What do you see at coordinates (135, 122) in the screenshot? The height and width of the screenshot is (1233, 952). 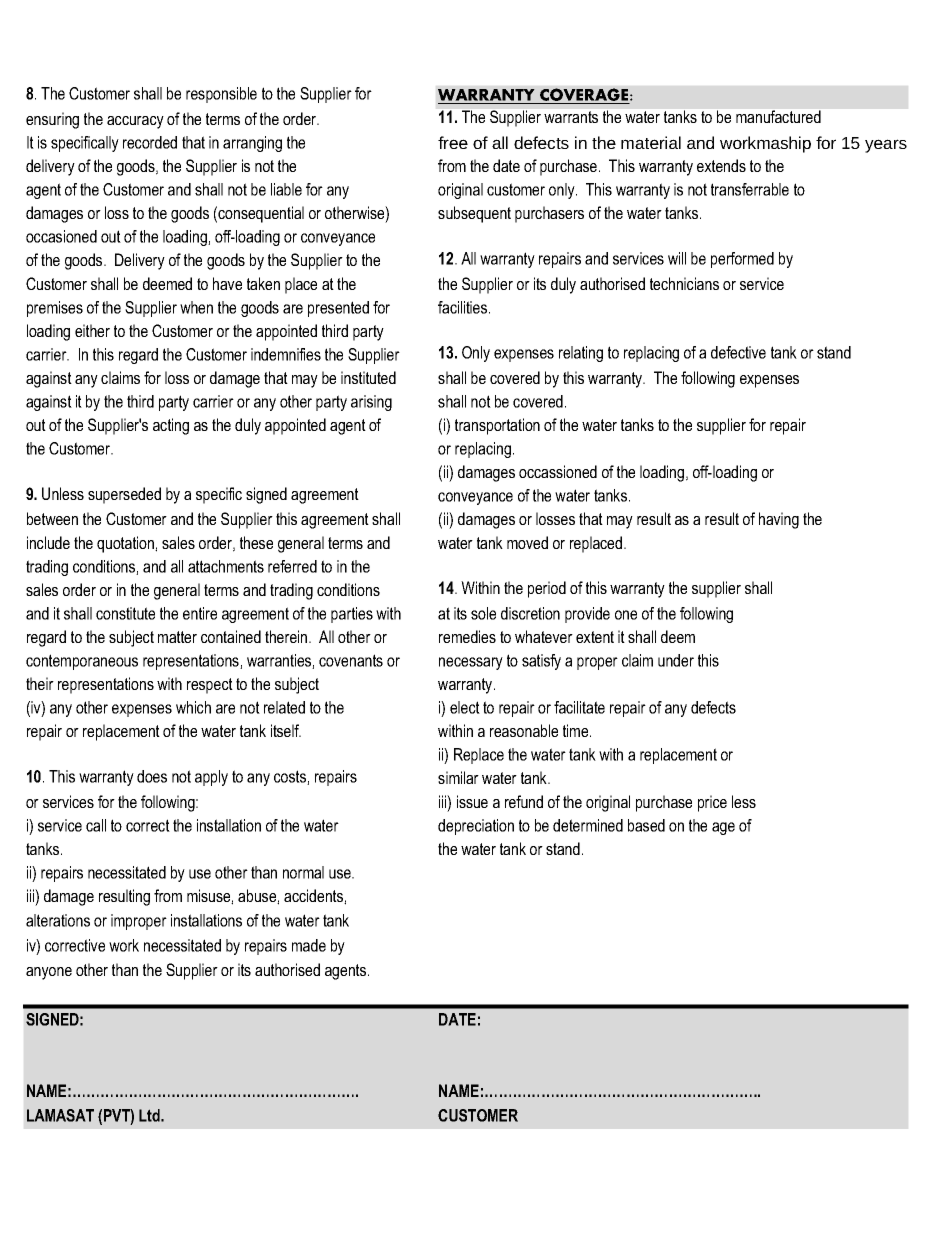 I see `accuracy` at bounding box center [135, 122].
